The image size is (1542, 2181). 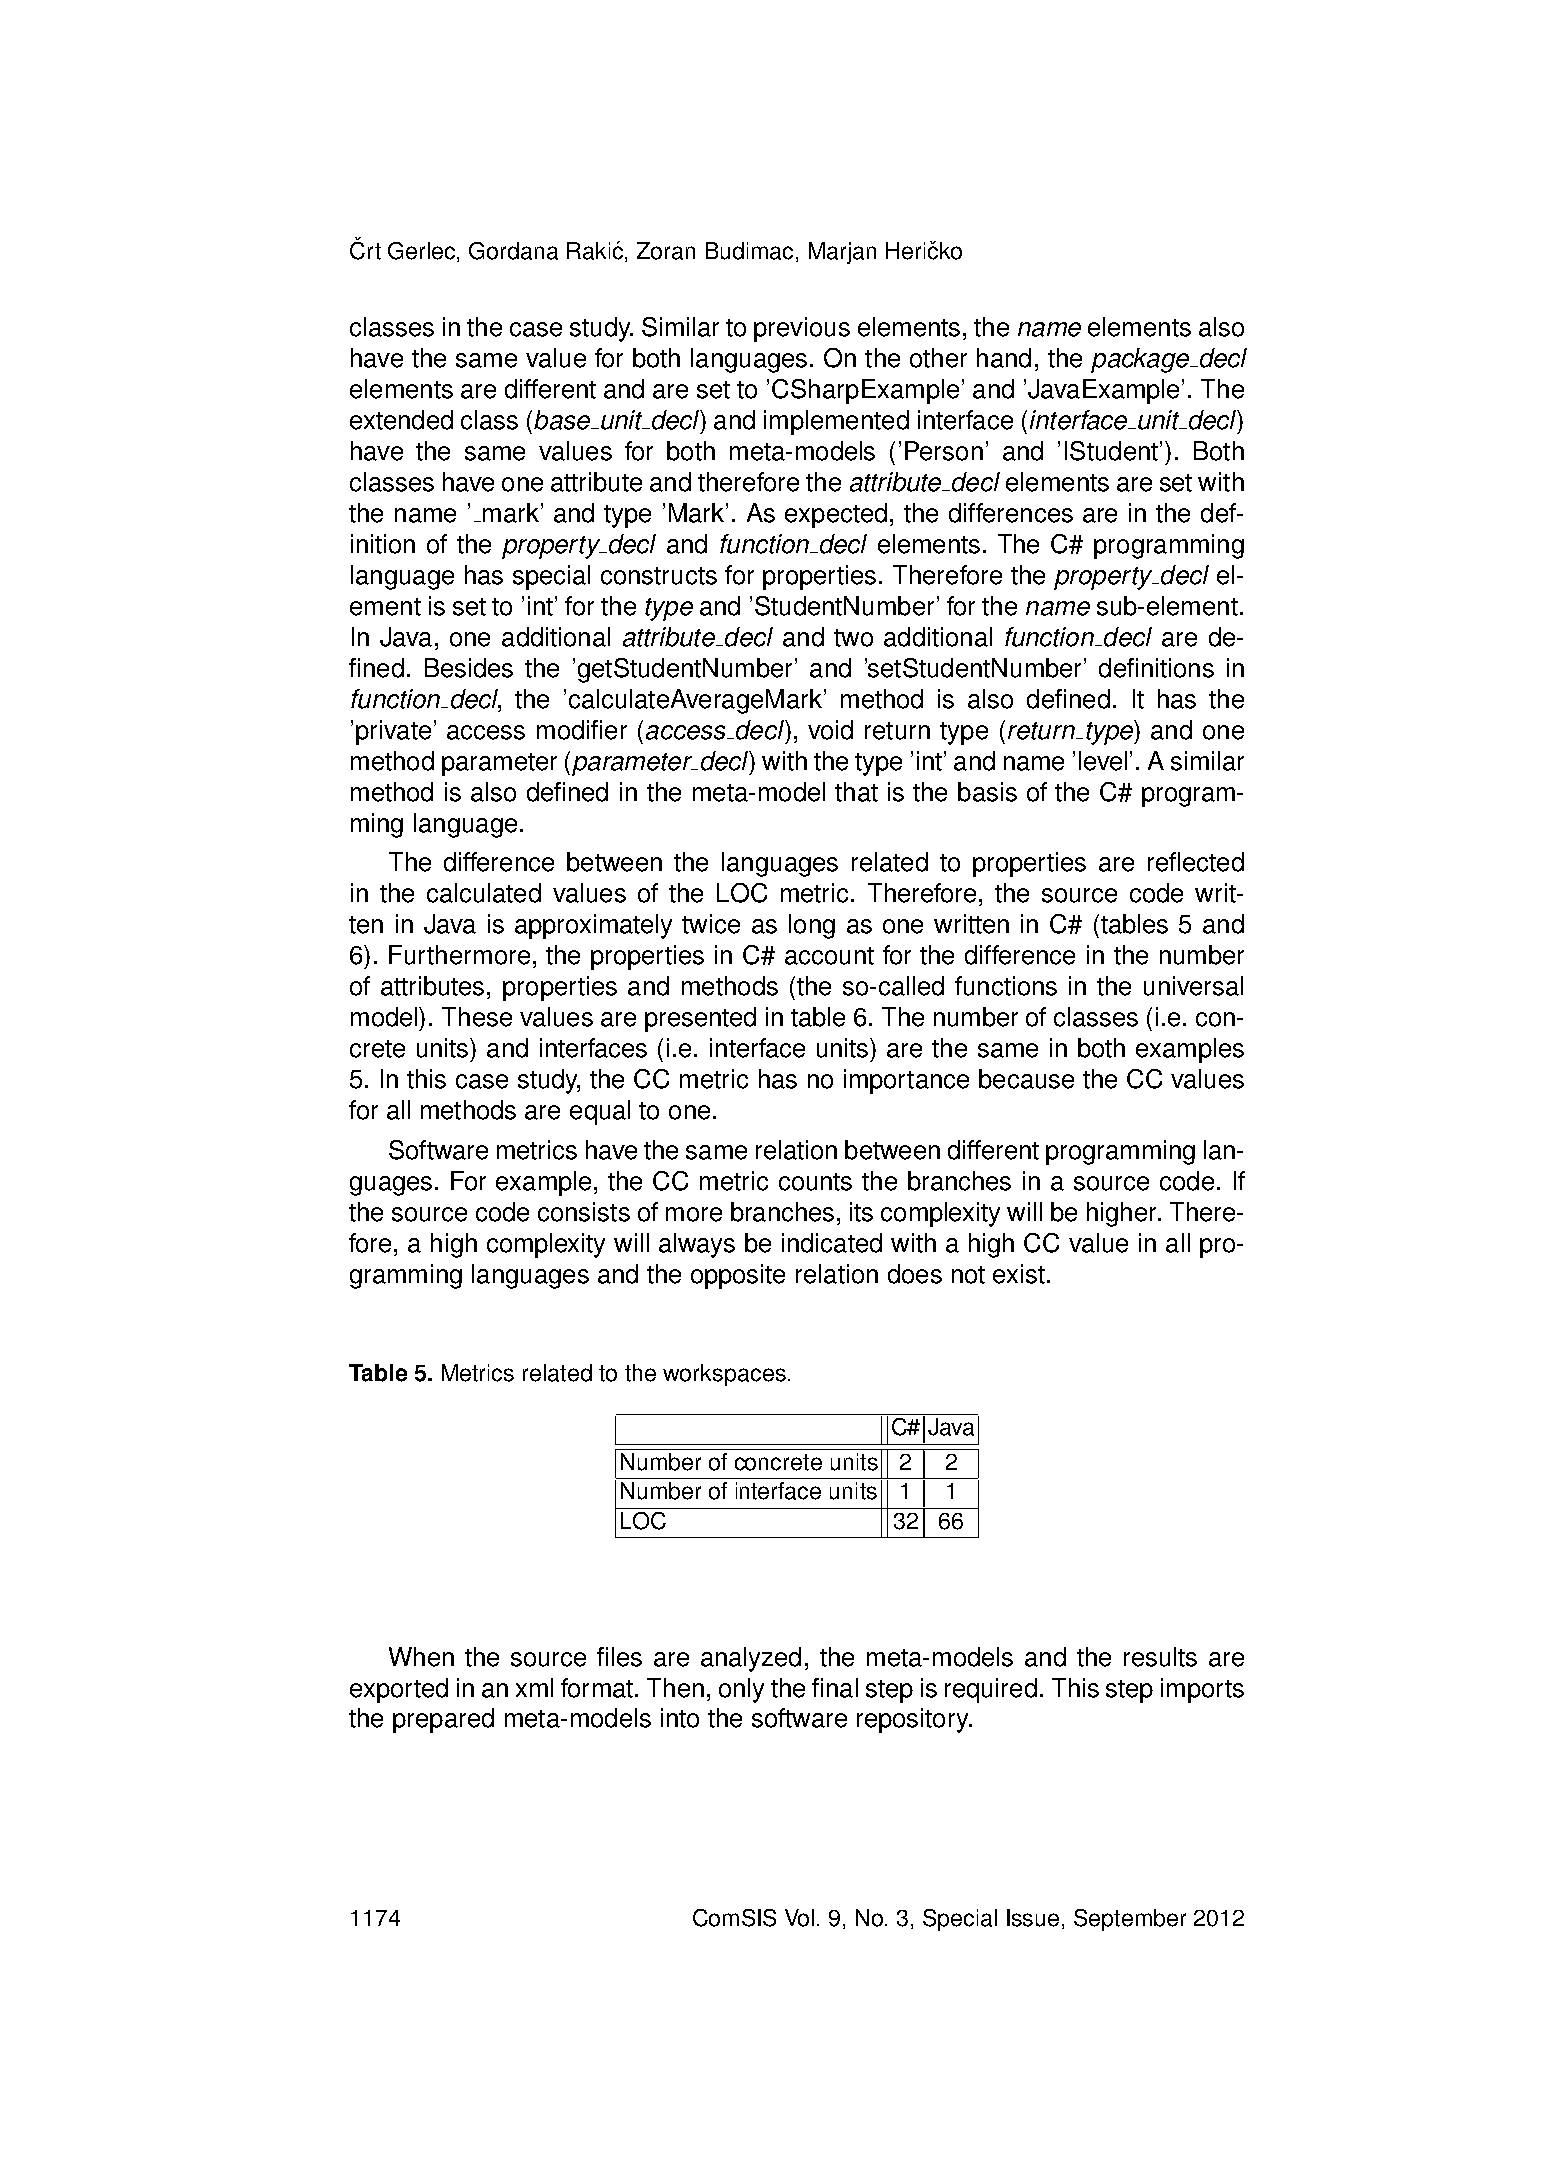 What do you see at coordinates (802, 329) in the screenshot?
I see `previous` at bounding box center [802, 329].
